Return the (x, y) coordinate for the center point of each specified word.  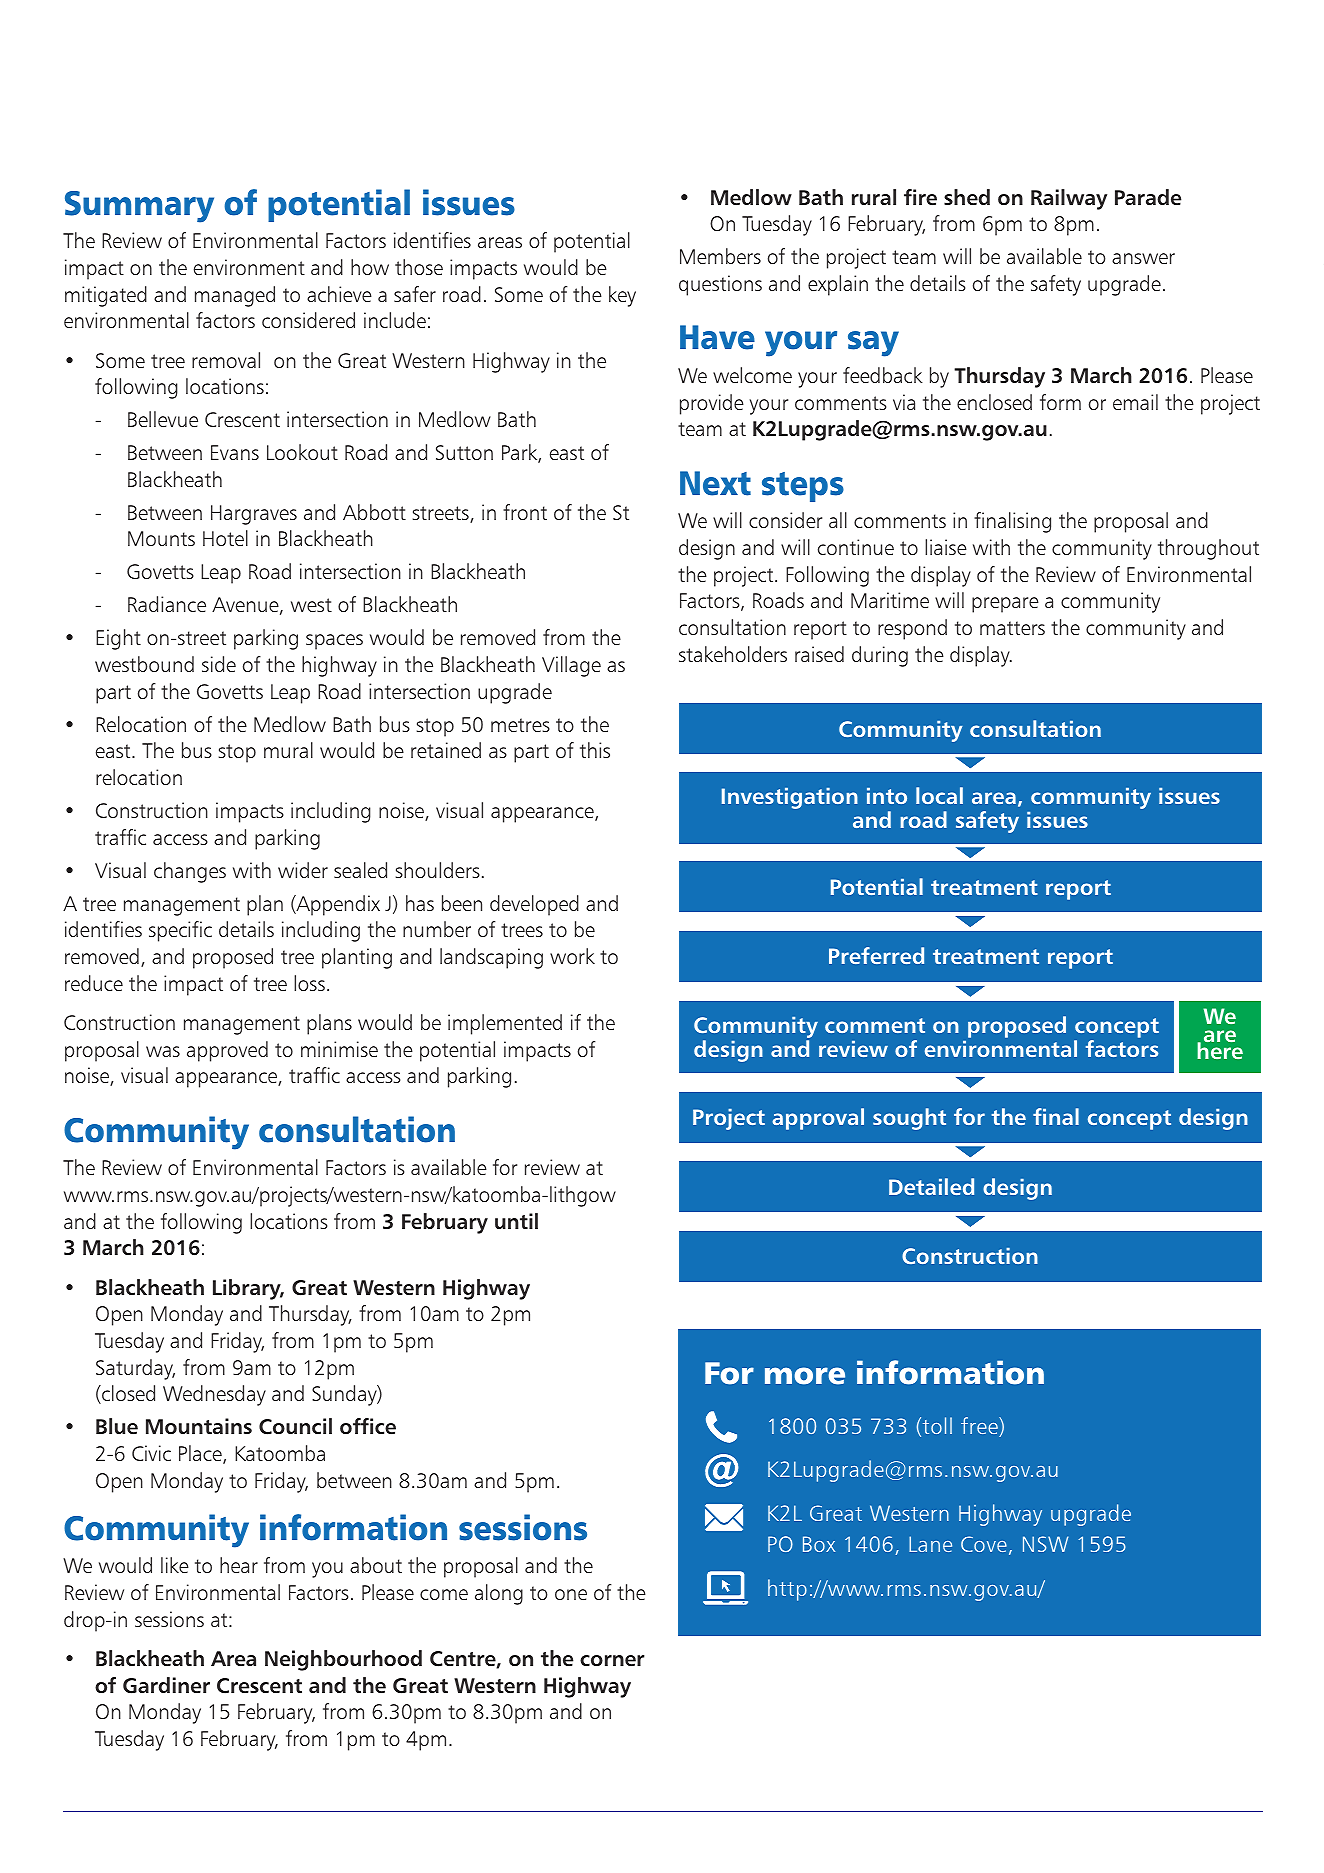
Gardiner (166, 1685)
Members (720, 256)
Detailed (931, 1186)
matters (1012, 628)
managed (235, 296)
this (595, 750)
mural (288, 750)
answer (1143, 258)
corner (612, 1661)
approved (227, 1051)
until (516, 1221)
